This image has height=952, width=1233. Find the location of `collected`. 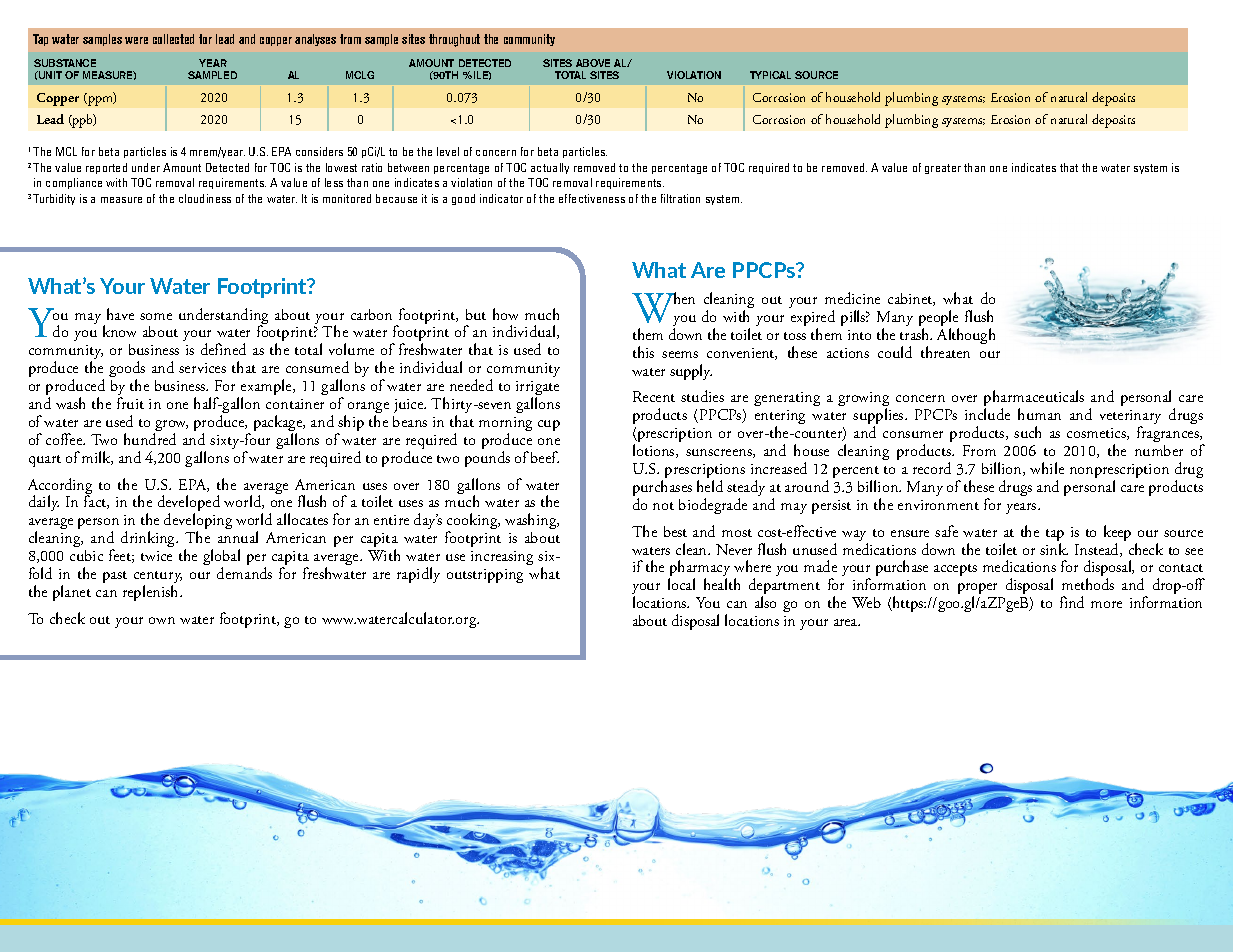

collected is located at coordinates (173, 39).
